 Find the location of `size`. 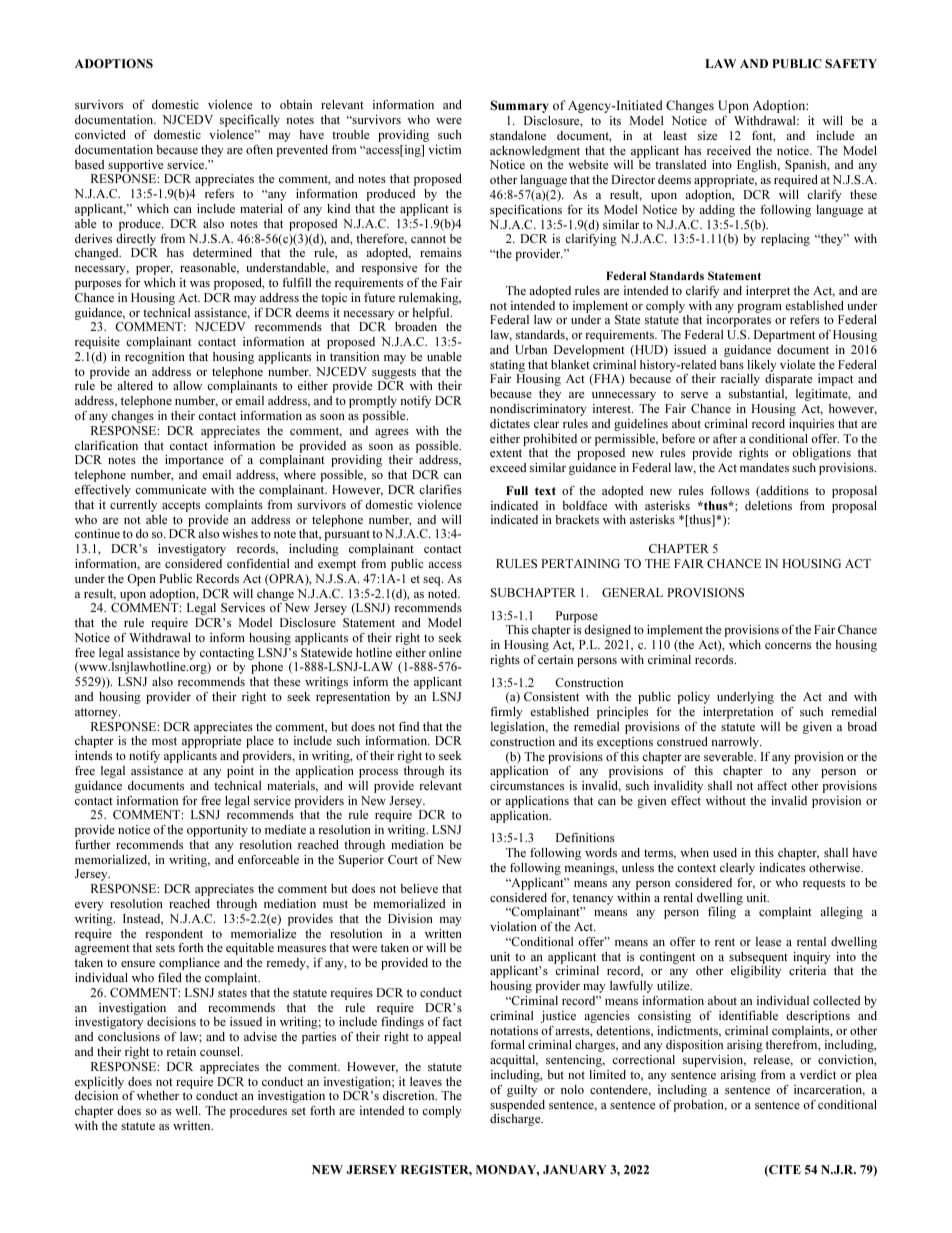

size is located at coordinates (707, 135).
